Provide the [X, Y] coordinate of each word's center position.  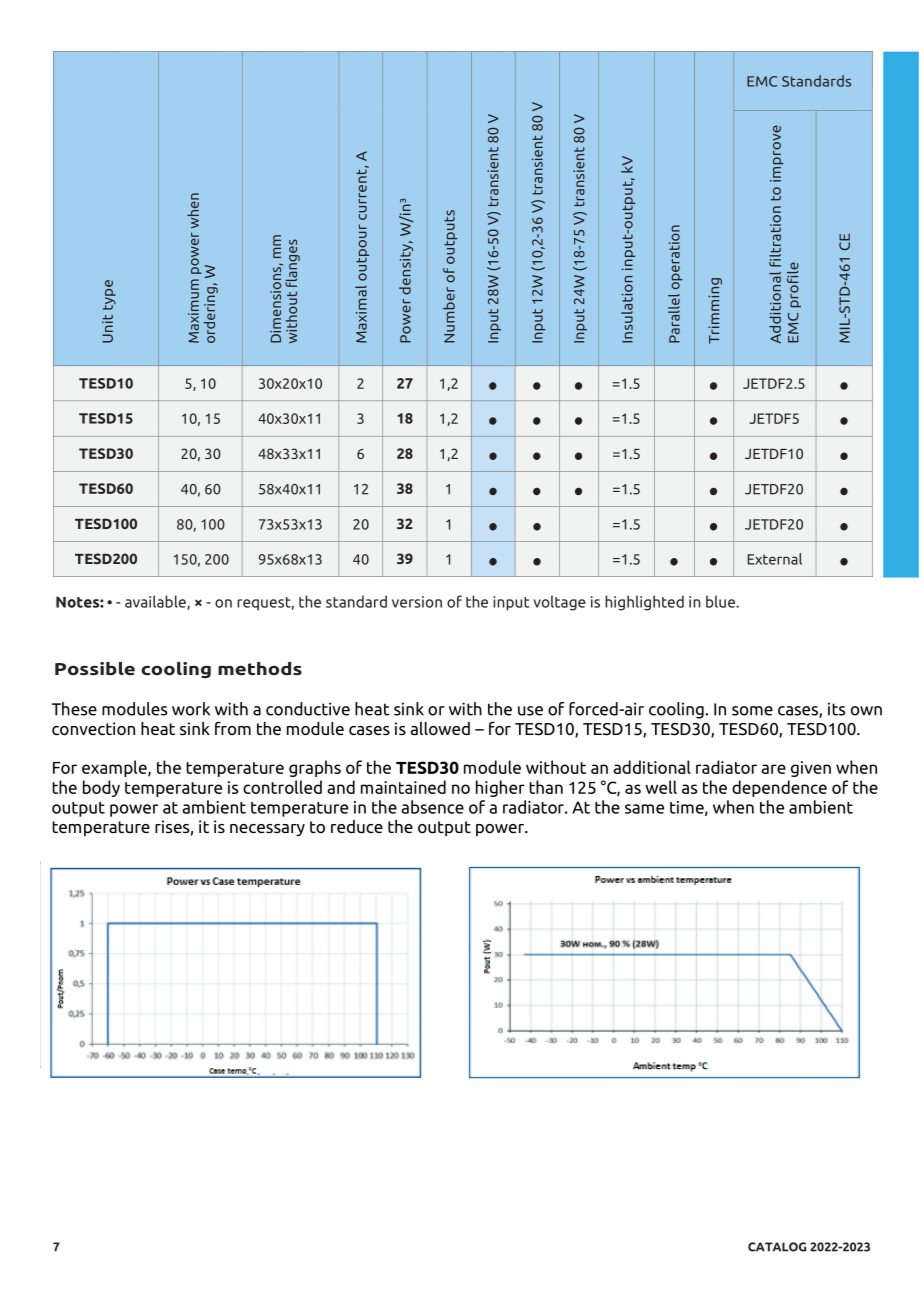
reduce [357, 826]
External [774, 559]
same [644, 809]
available [156, 602]
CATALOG [777, 1247]
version [417, 602]
